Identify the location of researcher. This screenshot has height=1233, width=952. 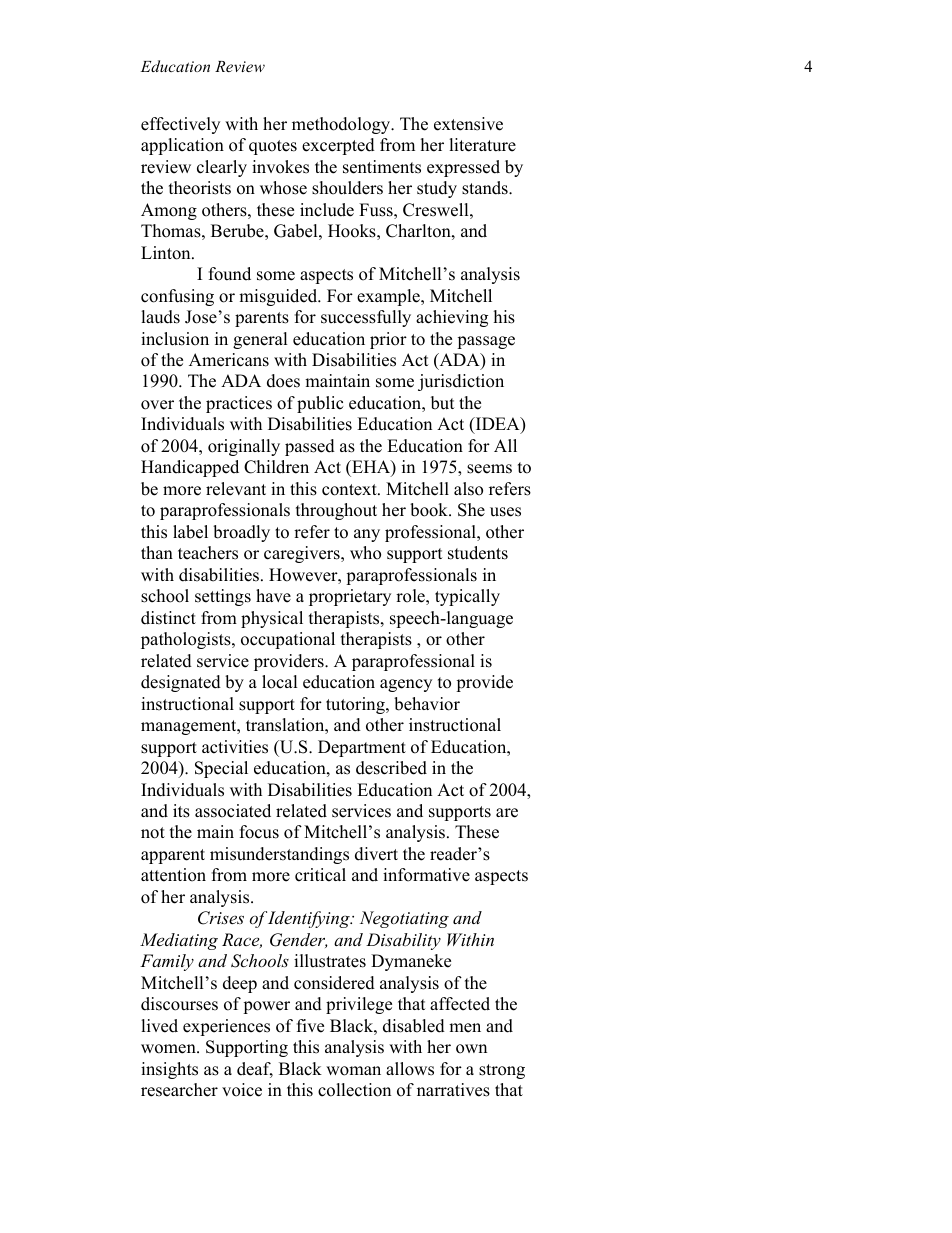
(179, 1090).
